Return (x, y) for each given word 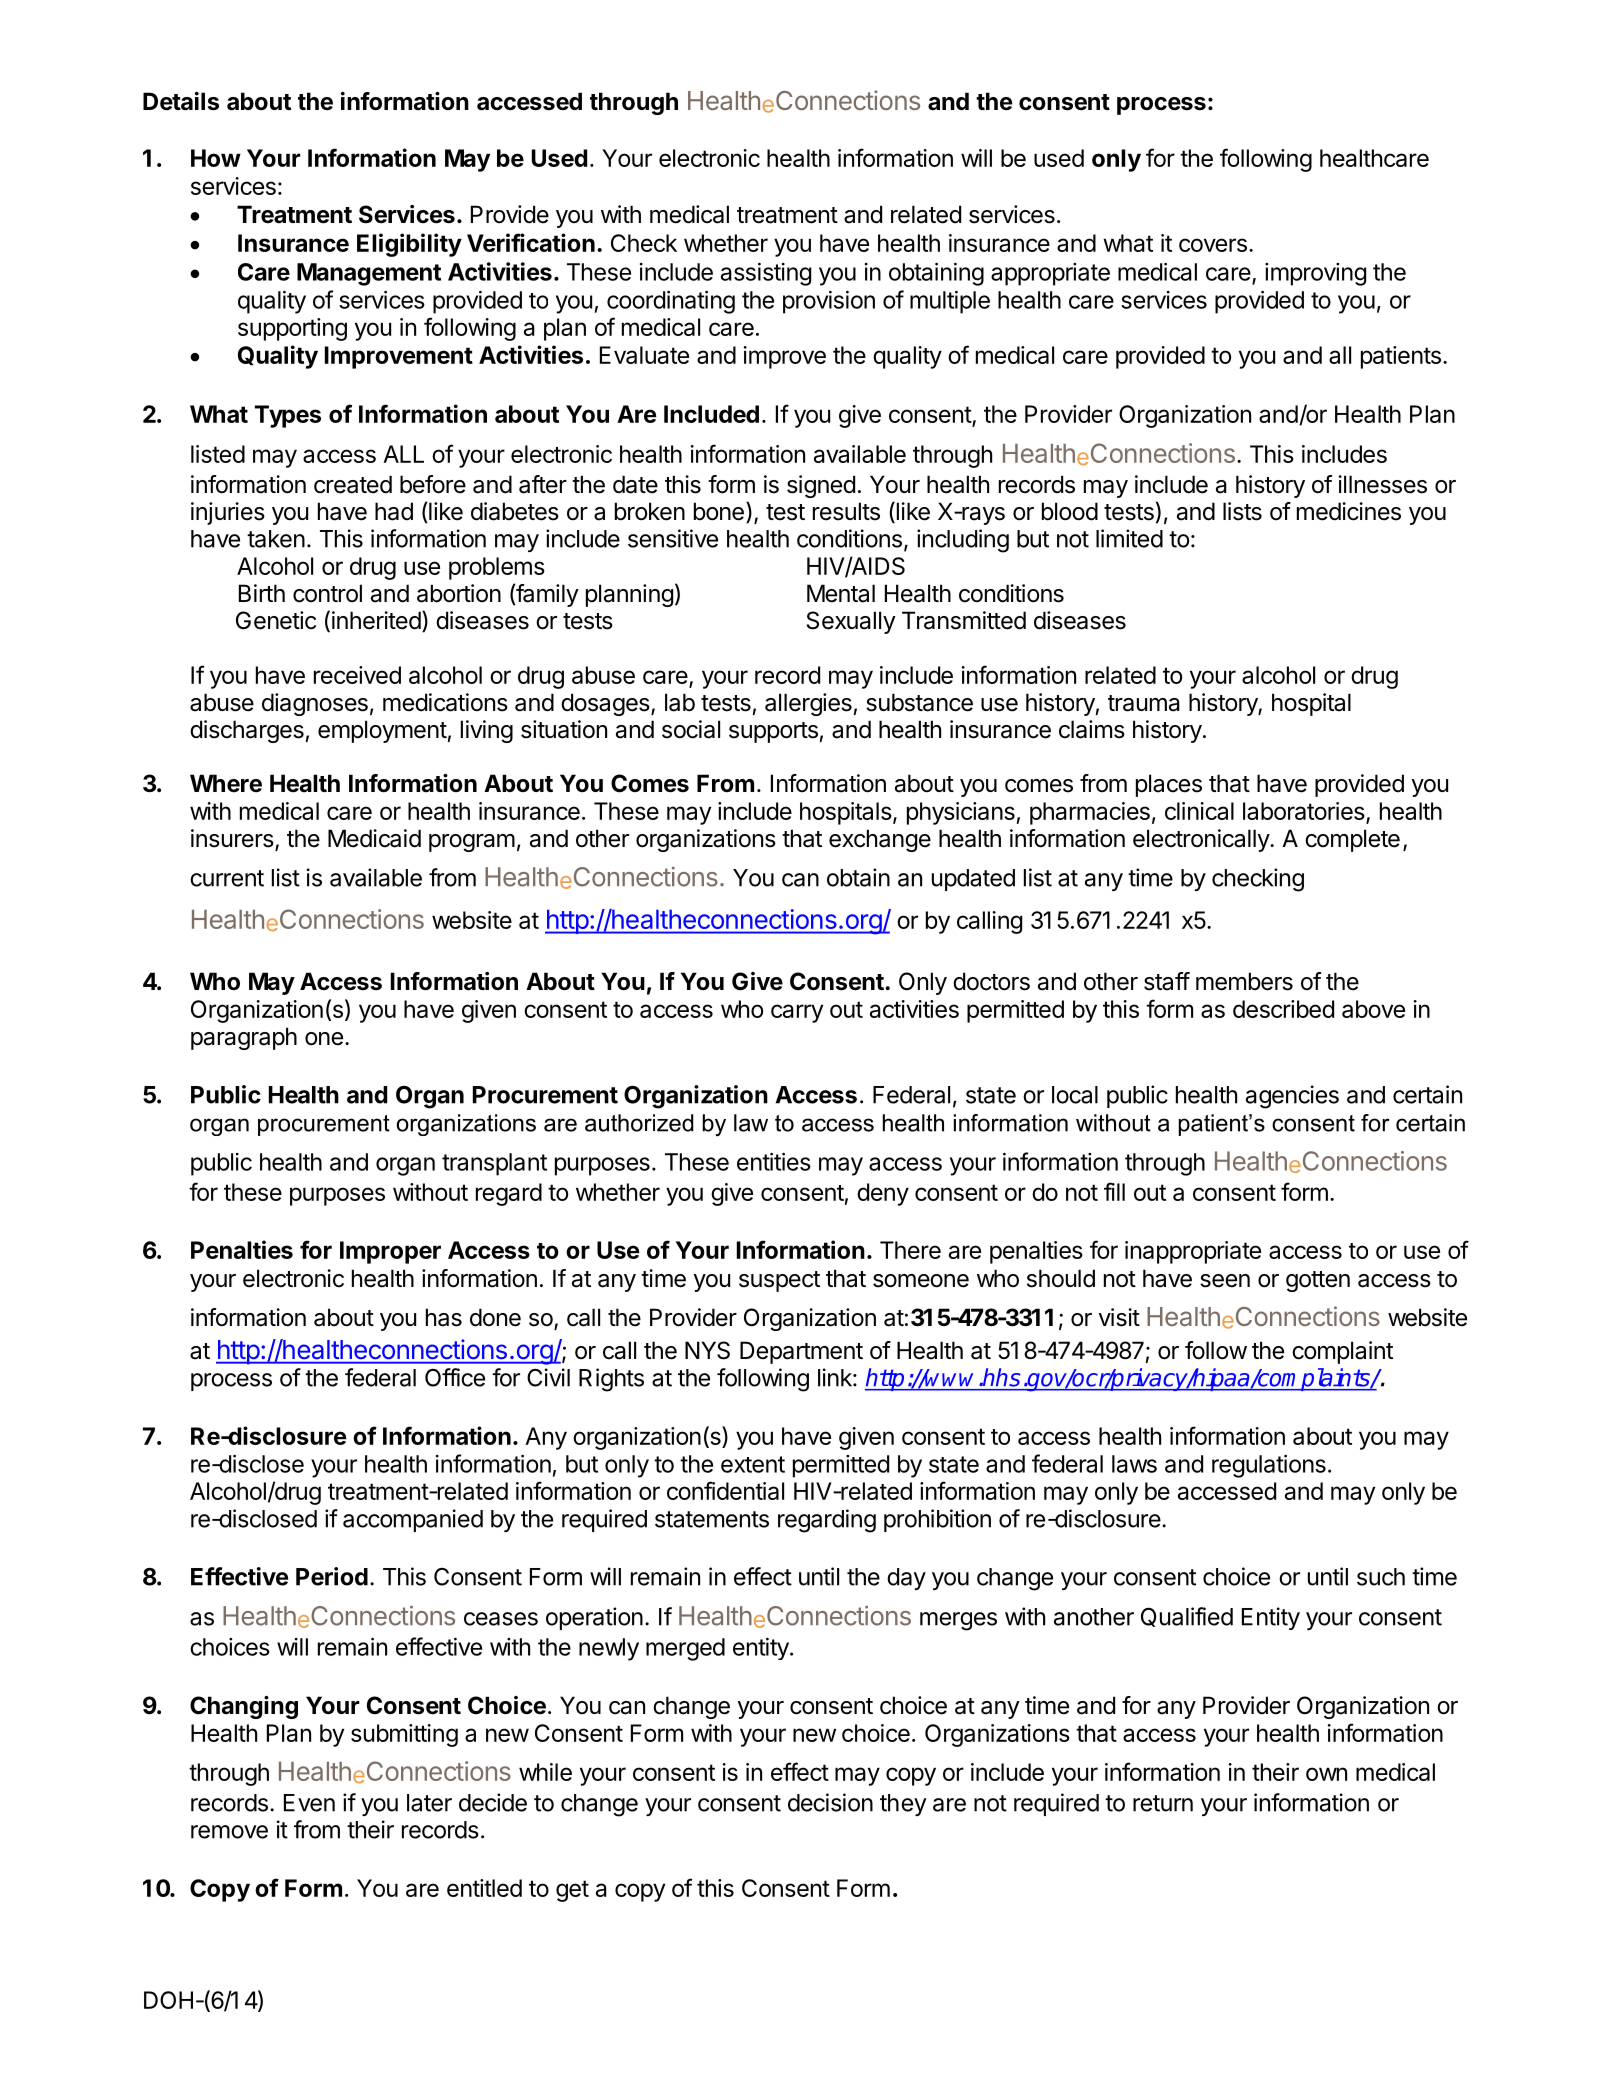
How (216, 158)
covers (1213, 245)
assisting (766, 274)
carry (797, 1013)
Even (309, 1803)
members (1244, 981)
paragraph (244, 1038)
